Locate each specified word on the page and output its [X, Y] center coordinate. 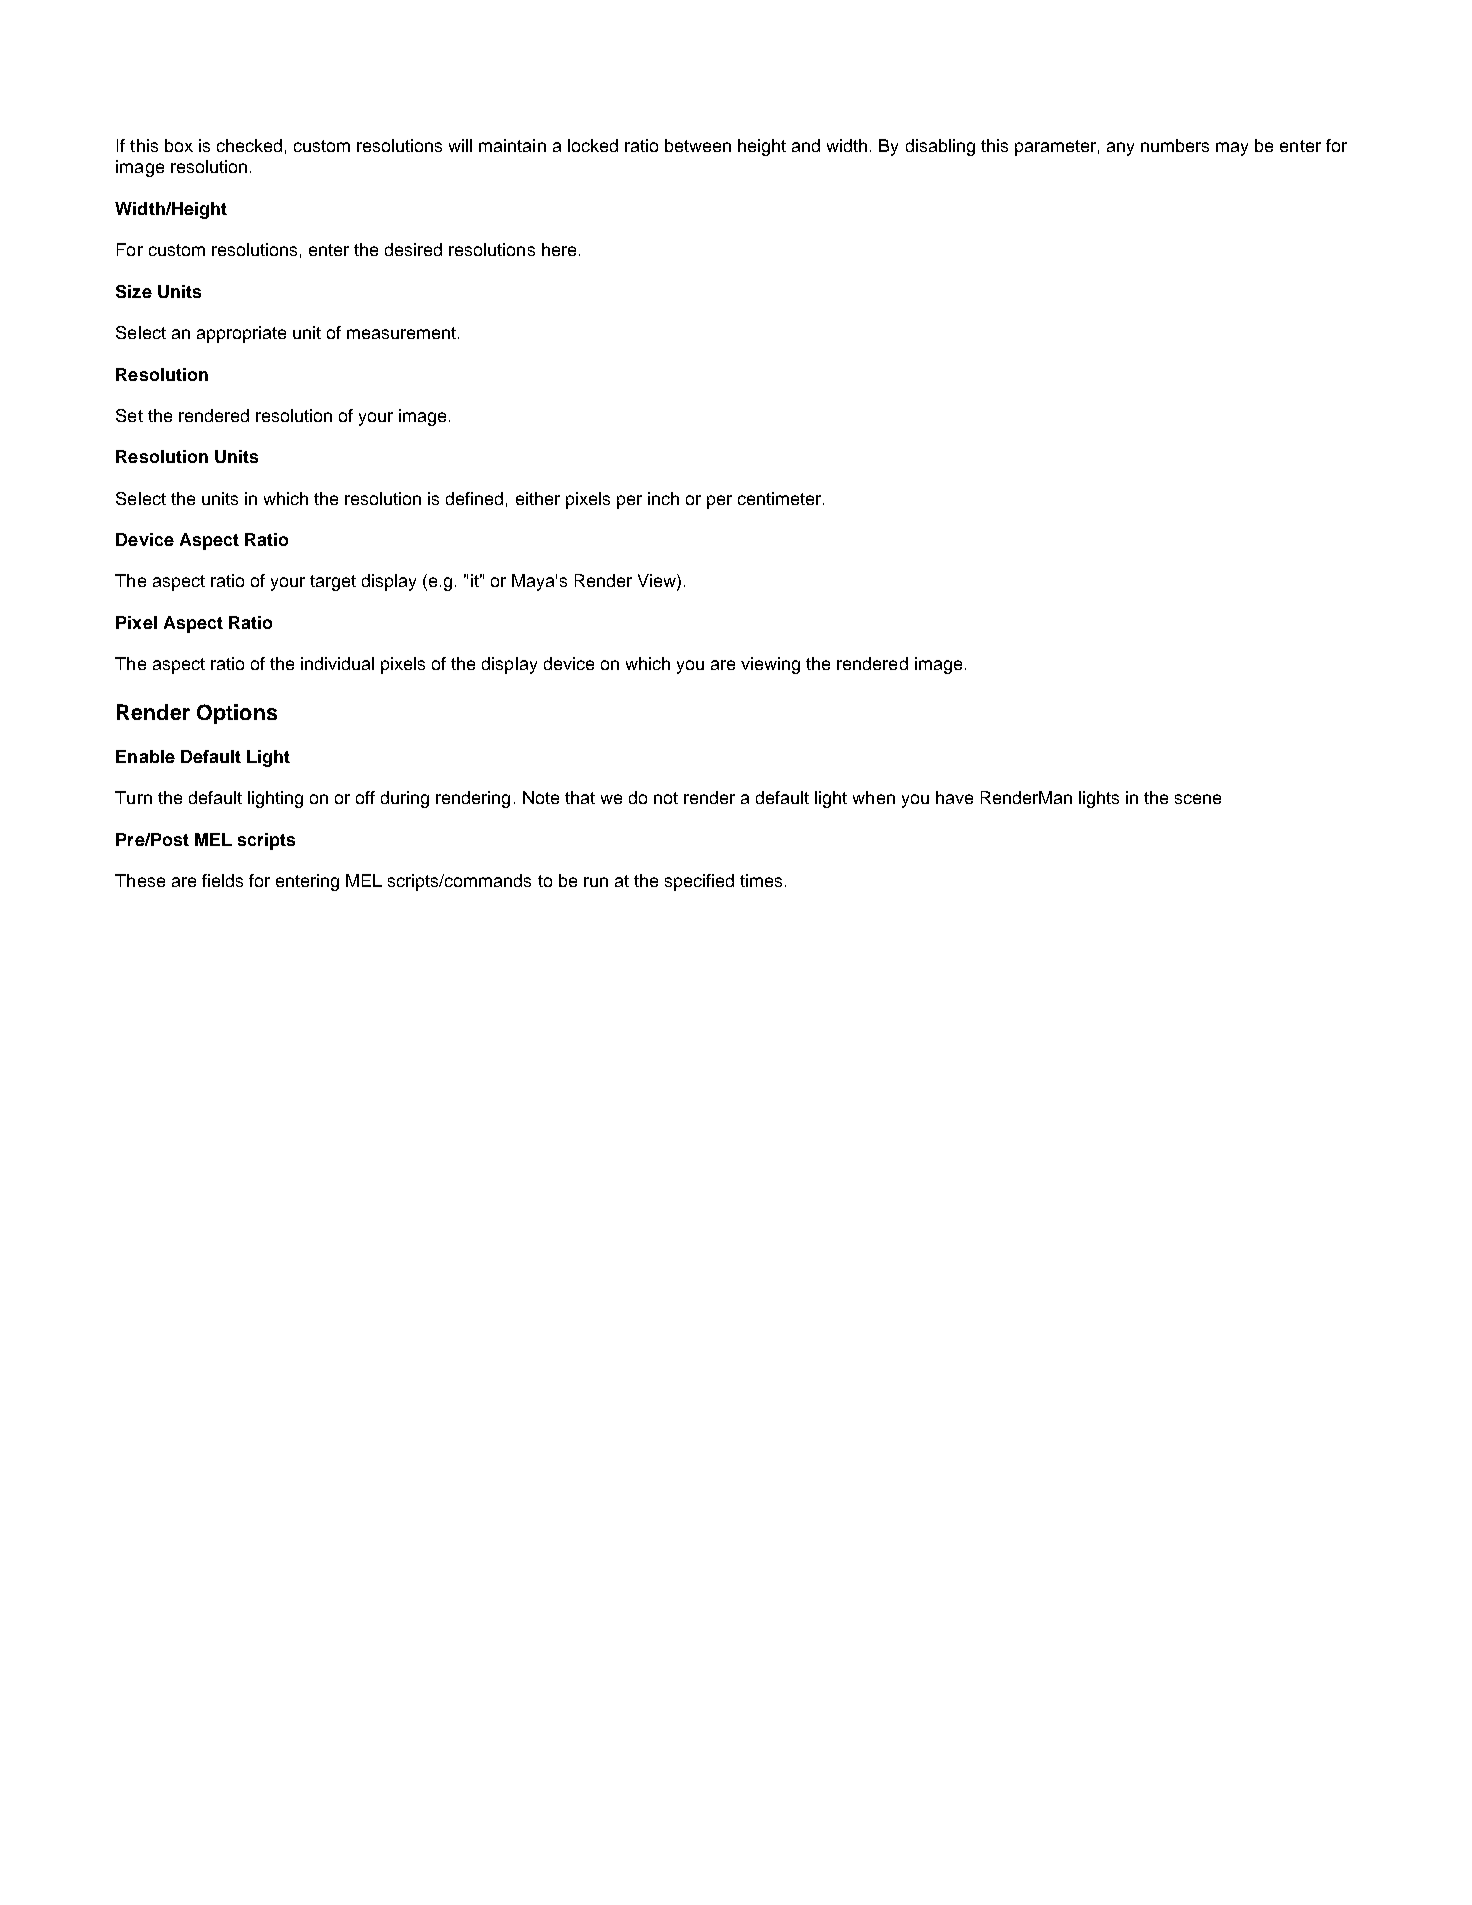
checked [249, 145]
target [333, 583]
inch [663, 498]
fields [222, 880]
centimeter [781, 498]
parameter [1055, 148]
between [698, 145]
